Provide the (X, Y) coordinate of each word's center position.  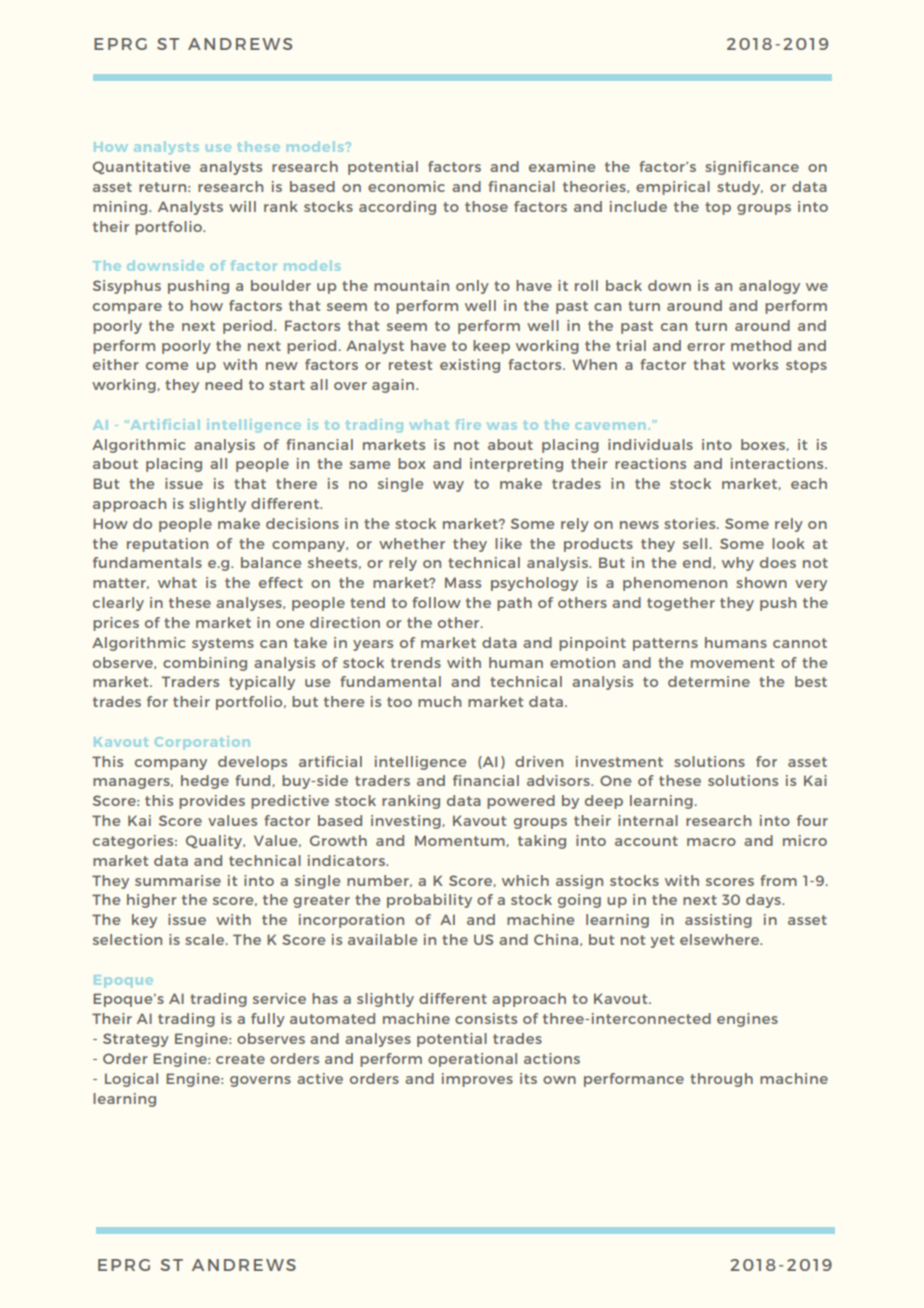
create (240, 1059)
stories (691, 523)
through (721, 1080)
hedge (205, 782)
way (448, 486)
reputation (167, 545)
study (740, 188)
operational (472, 1060)
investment (619, 761)
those (486, 206)
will (242, 206)
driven (539, 761)
